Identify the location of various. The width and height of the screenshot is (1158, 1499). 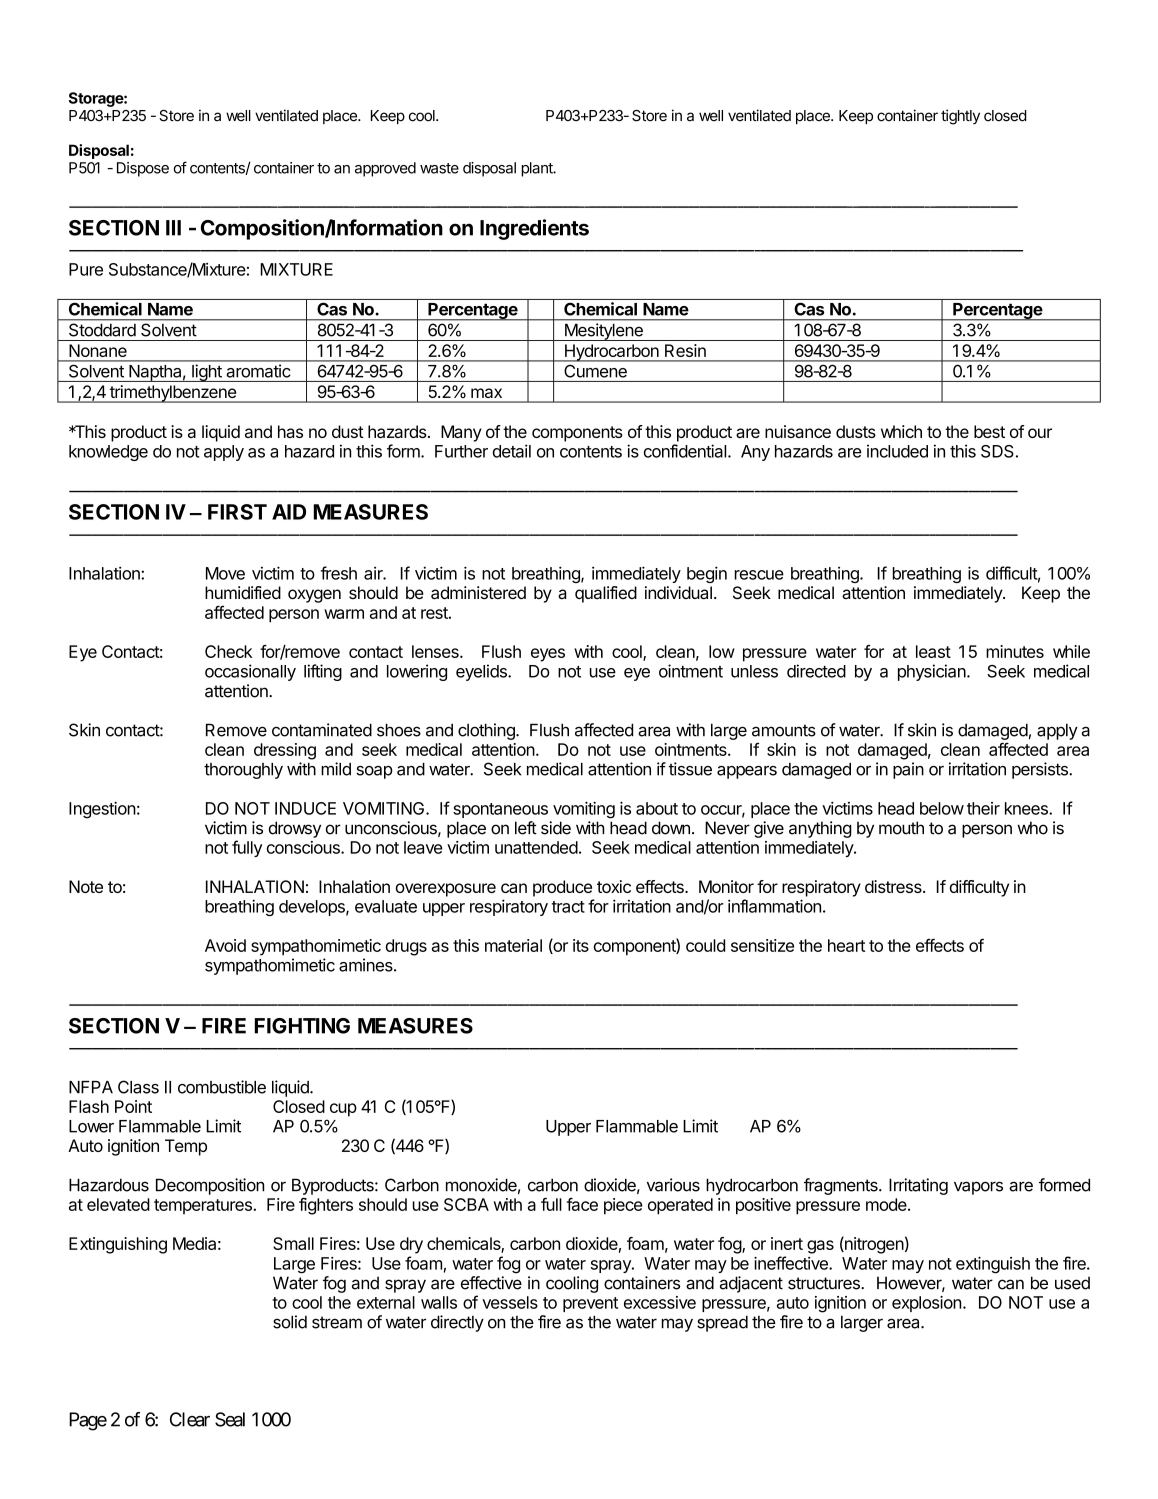
(673, 1185).
